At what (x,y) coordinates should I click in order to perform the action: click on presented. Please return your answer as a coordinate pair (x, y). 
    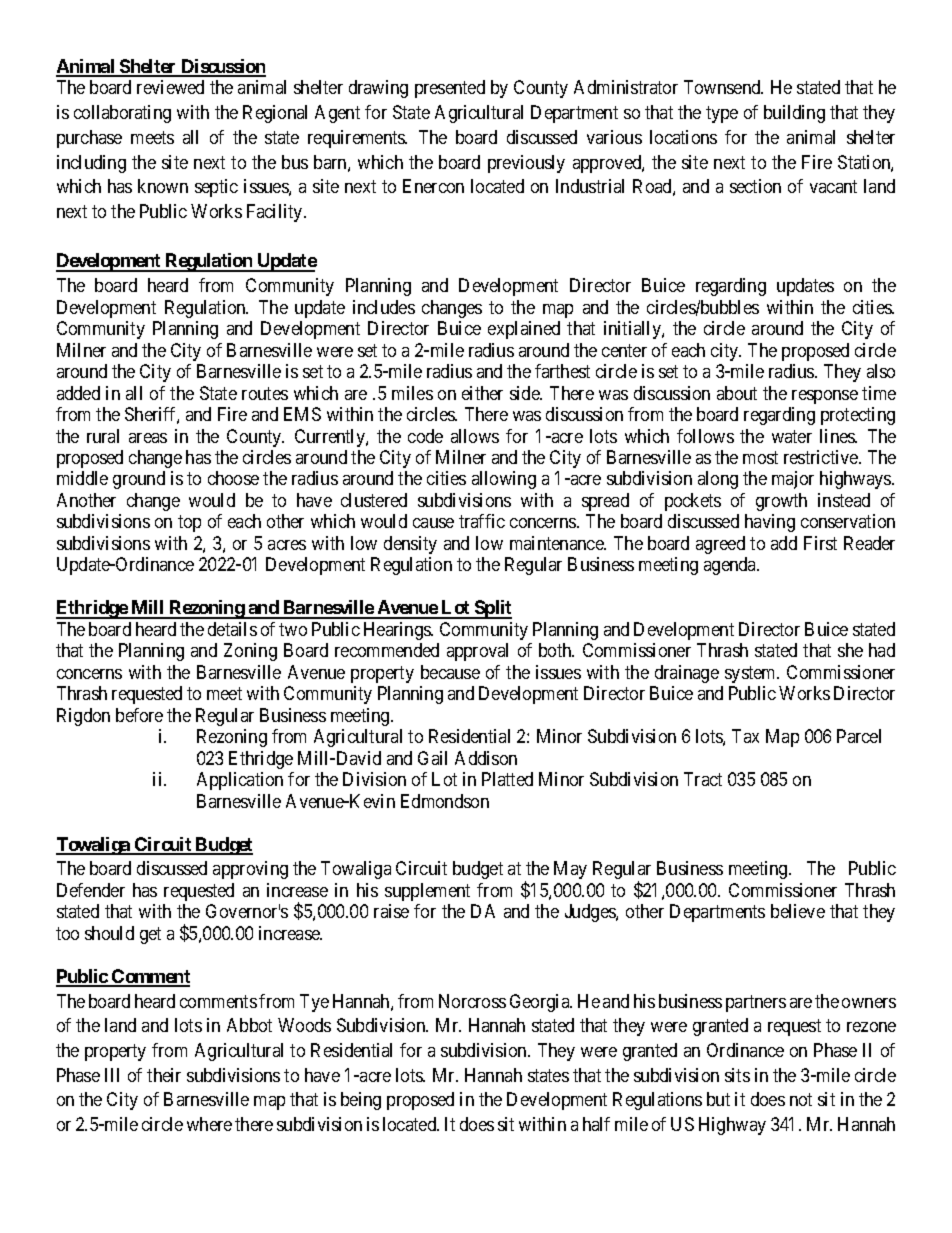
    Looking at the image, I should click on (450, 89).
